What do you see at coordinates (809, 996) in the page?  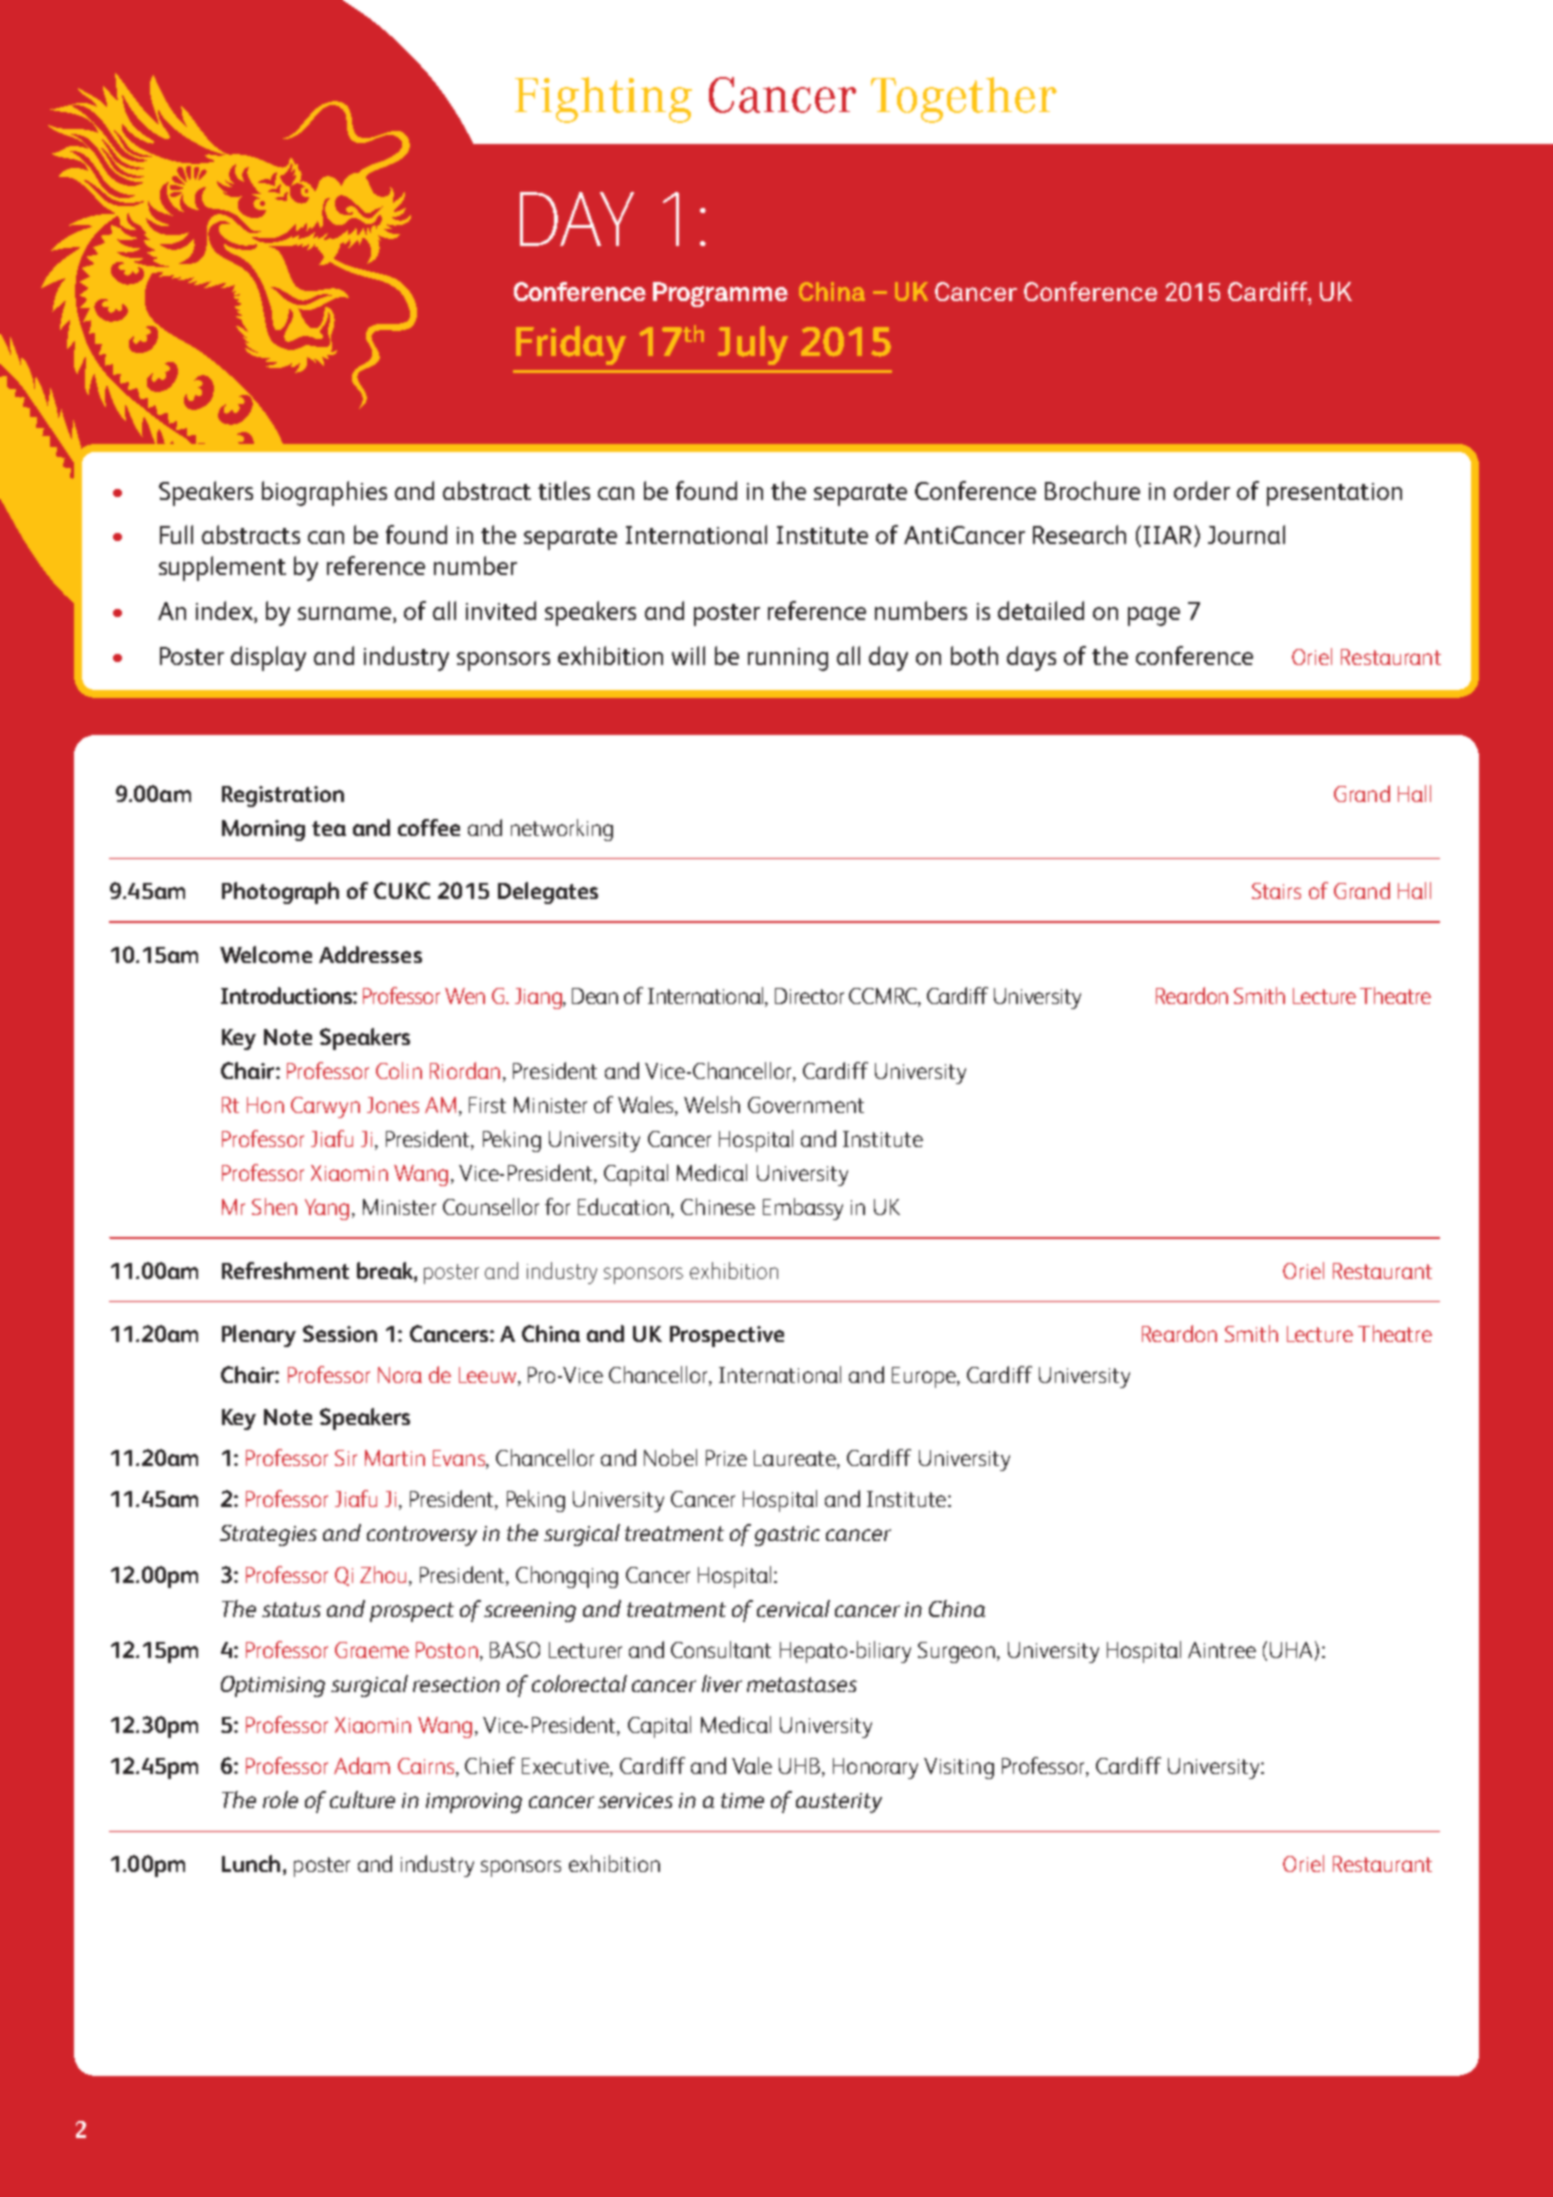 I see `Director` at bounding box center [809, 996].
